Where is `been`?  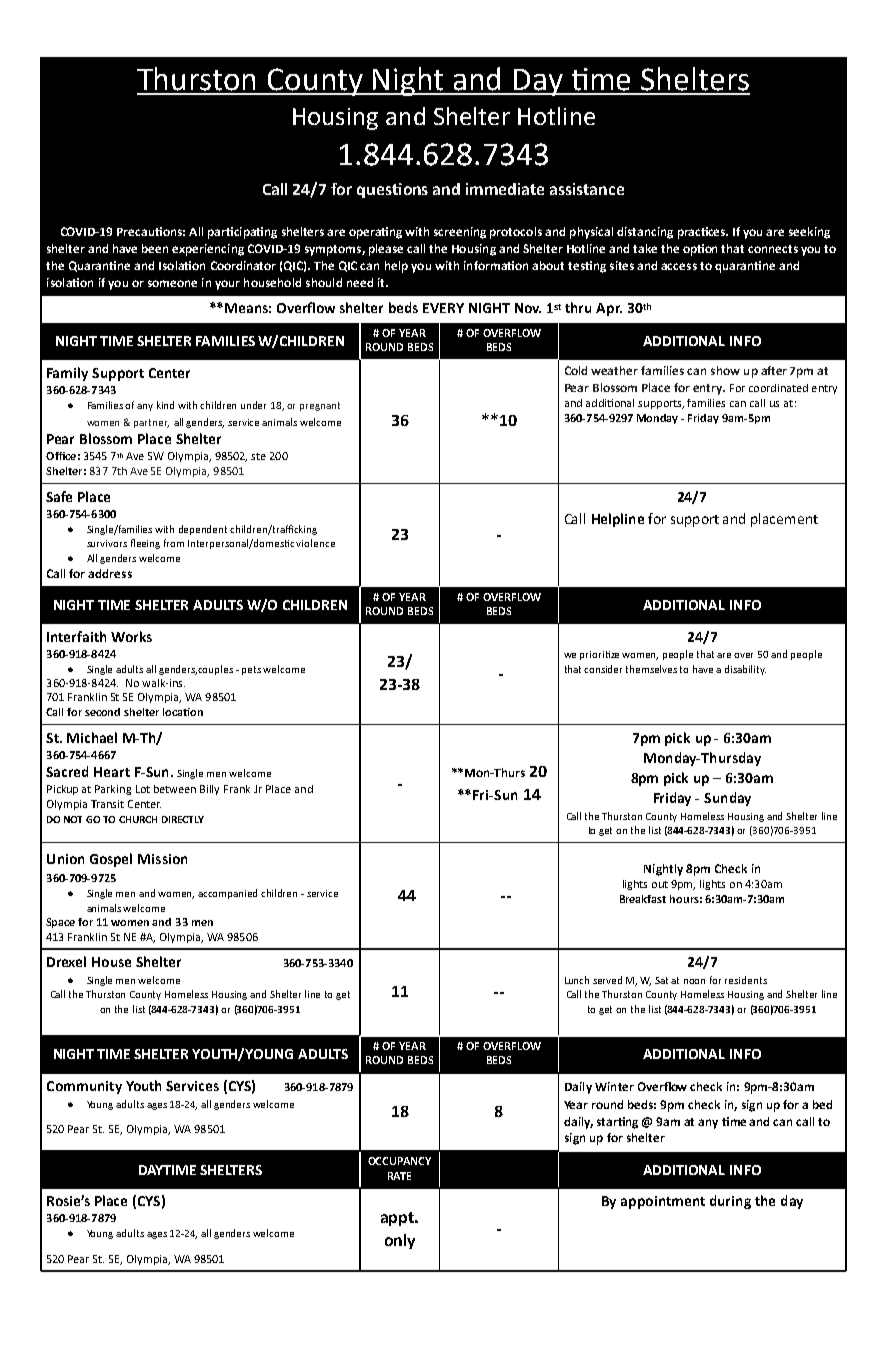
been is located at coordinates (155, 248).
